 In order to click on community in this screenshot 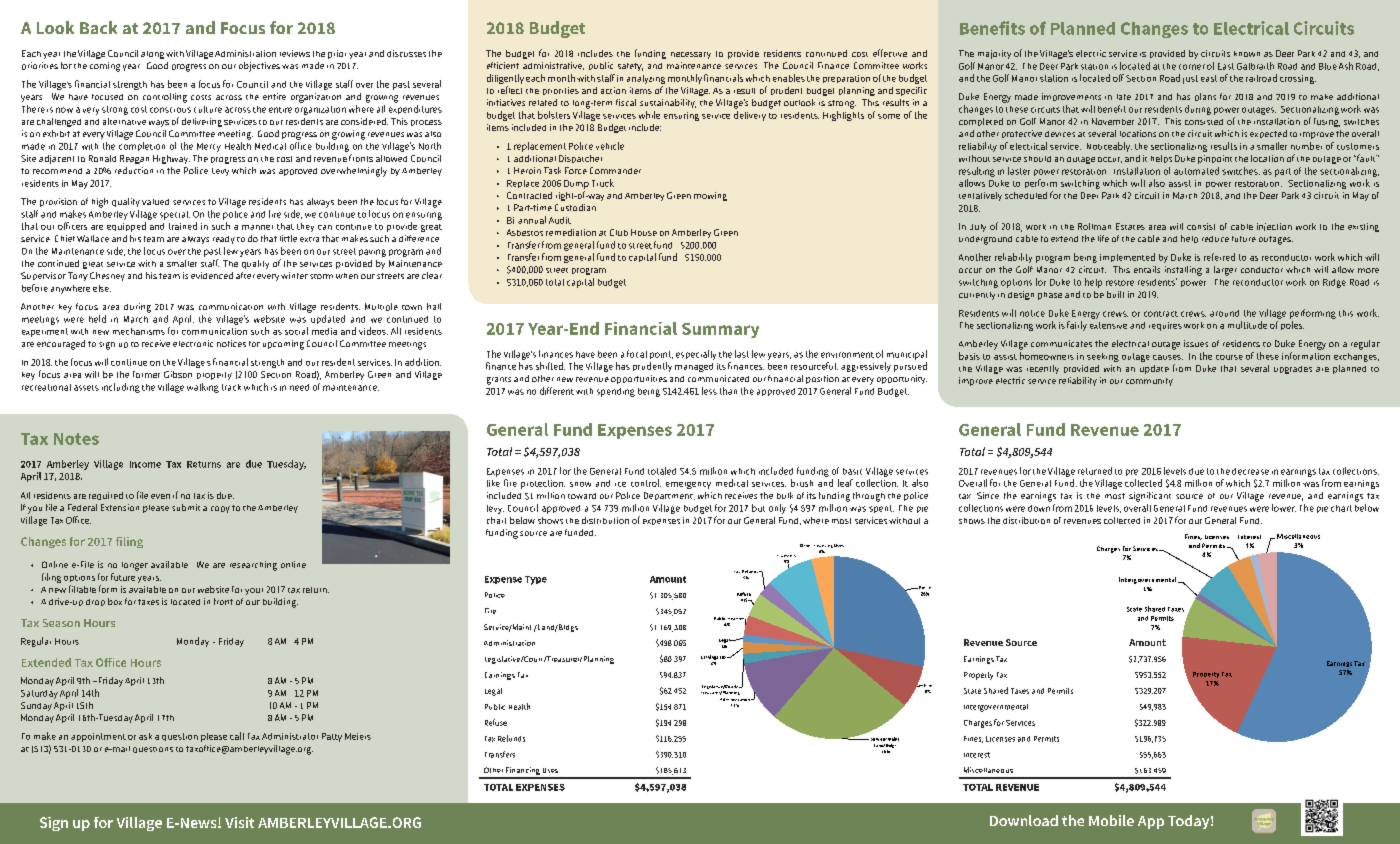, I will do `click(1149, 382)`.
